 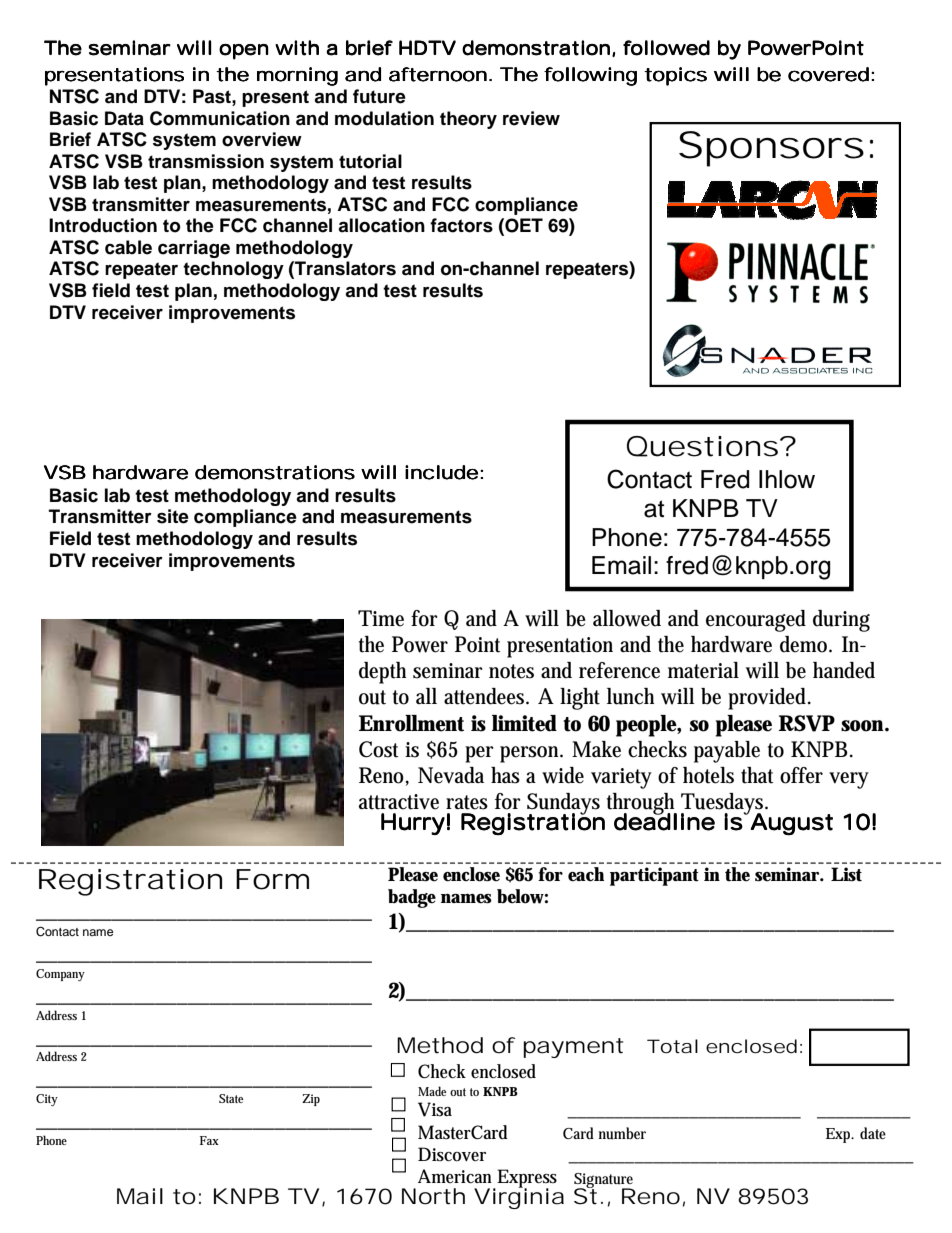 I want to click on covered, so click(x=828, y=74).
